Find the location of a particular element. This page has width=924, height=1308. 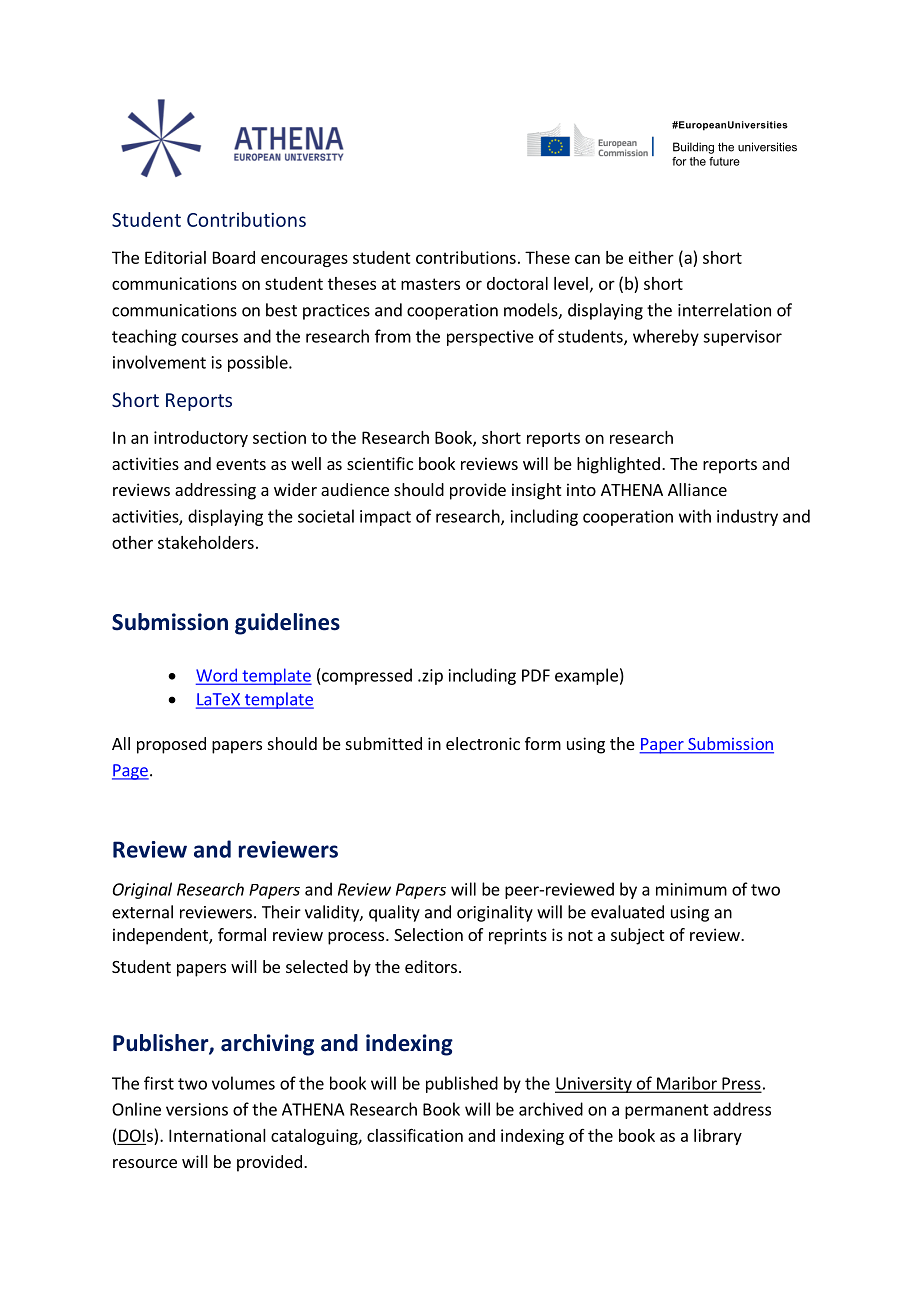

either is located at coordinates (651, 257).
